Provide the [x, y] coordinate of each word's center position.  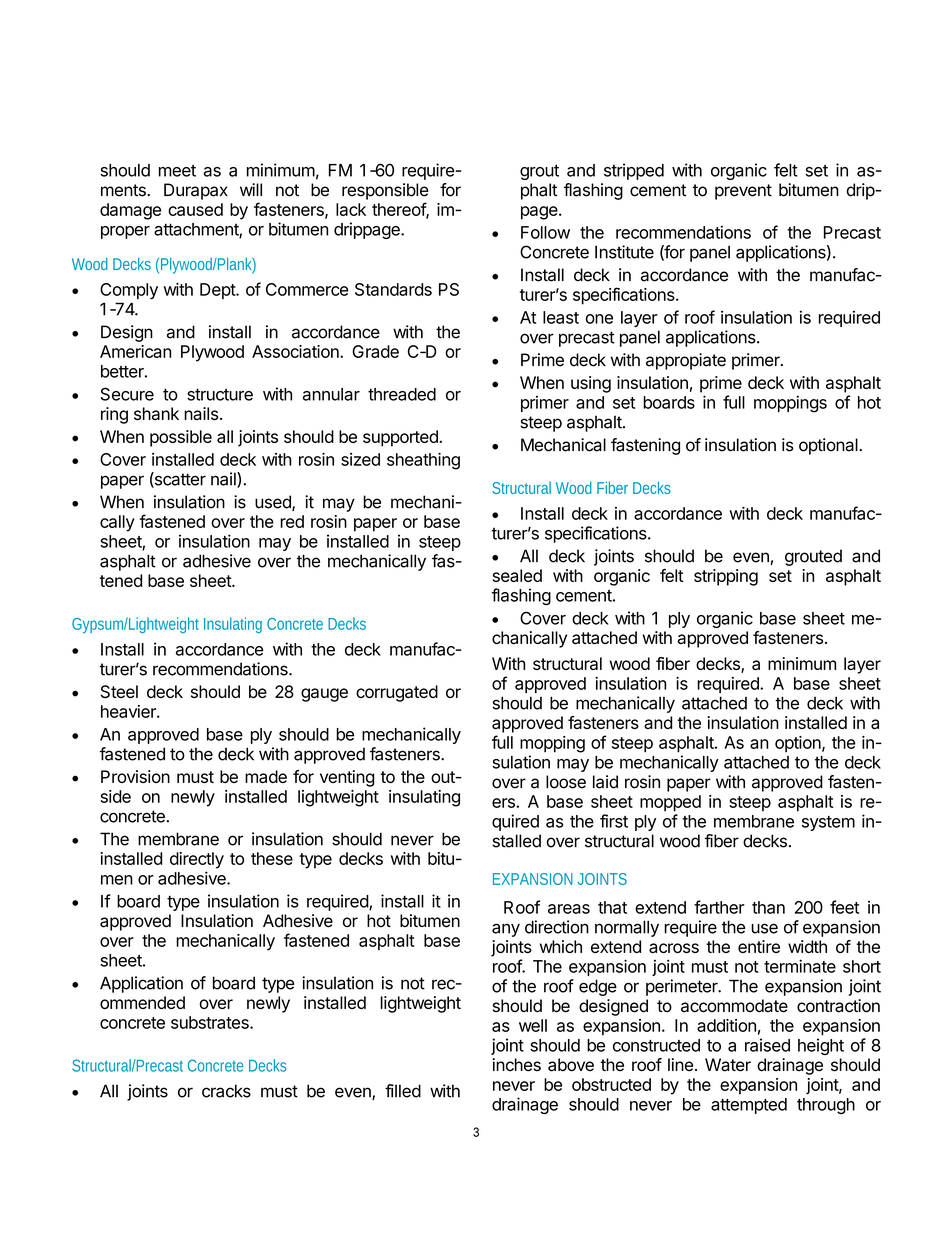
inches [517, 1065]
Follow [545, 232]
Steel [119, 691]
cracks [226, 1091]
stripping [726, 577]
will [251, 189]
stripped [634, 171]
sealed [517, 575]
